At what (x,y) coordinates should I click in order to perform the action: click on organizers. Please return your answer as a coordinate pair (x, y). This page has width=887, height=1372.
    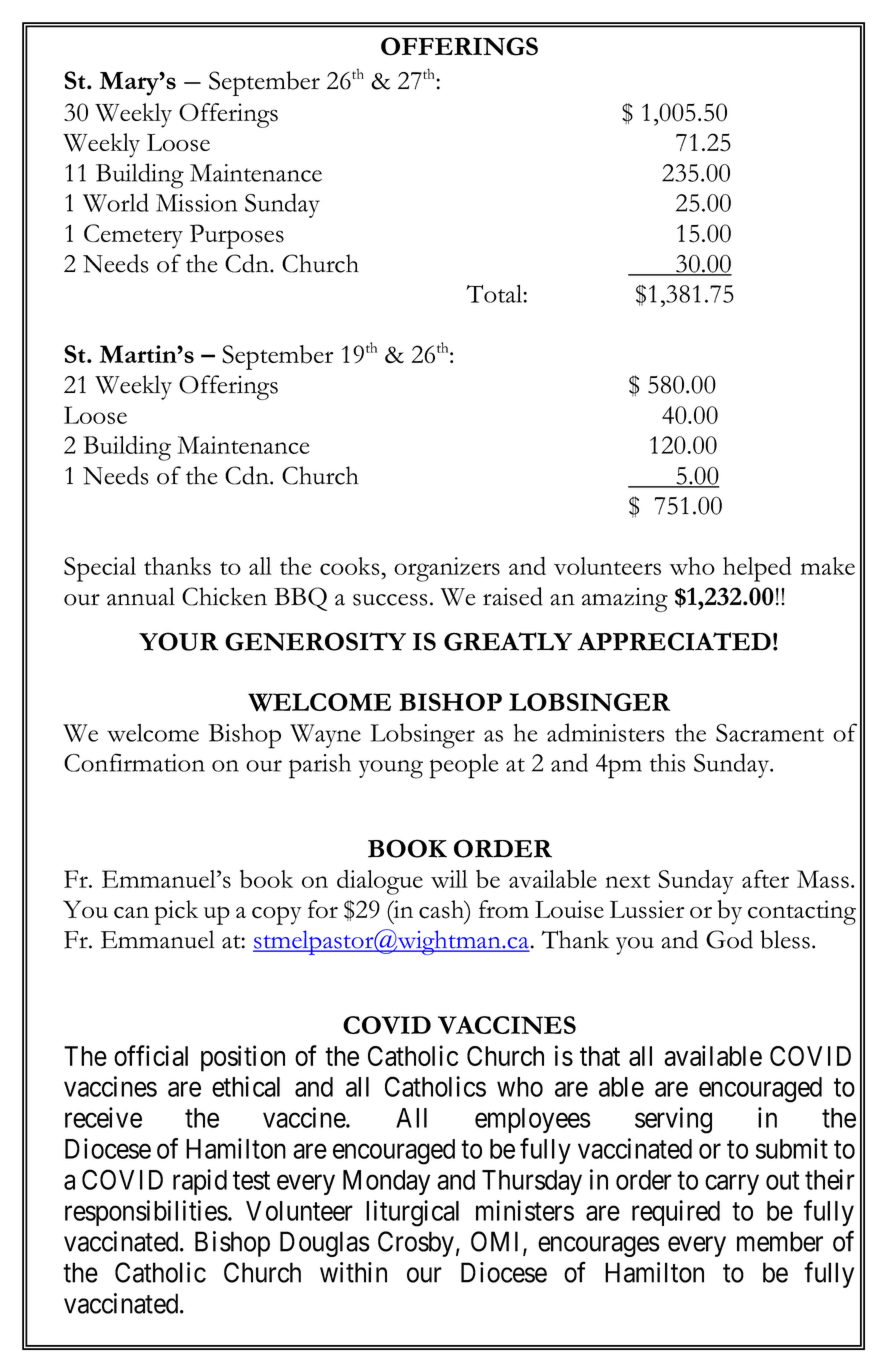
    Looking at the image, I should click on (447, 569).
